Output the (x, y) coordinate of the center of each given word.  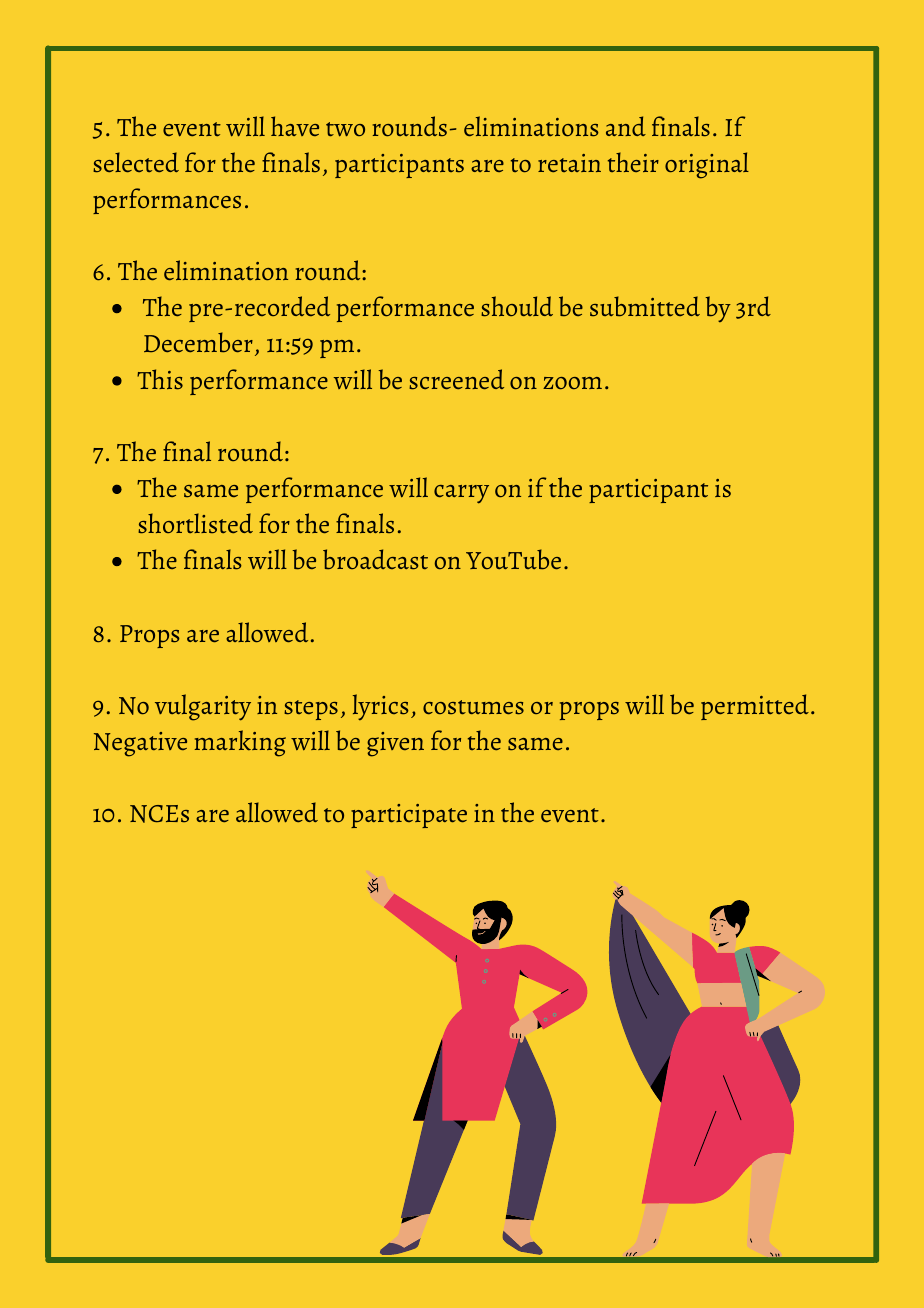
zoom (572, 383)
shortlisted (195, 523)
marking (240, 743)
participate (409, 816)
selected (136, 162)
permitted (755, 707)
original (707, 165)
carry (461, 494)
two (345, 129)
